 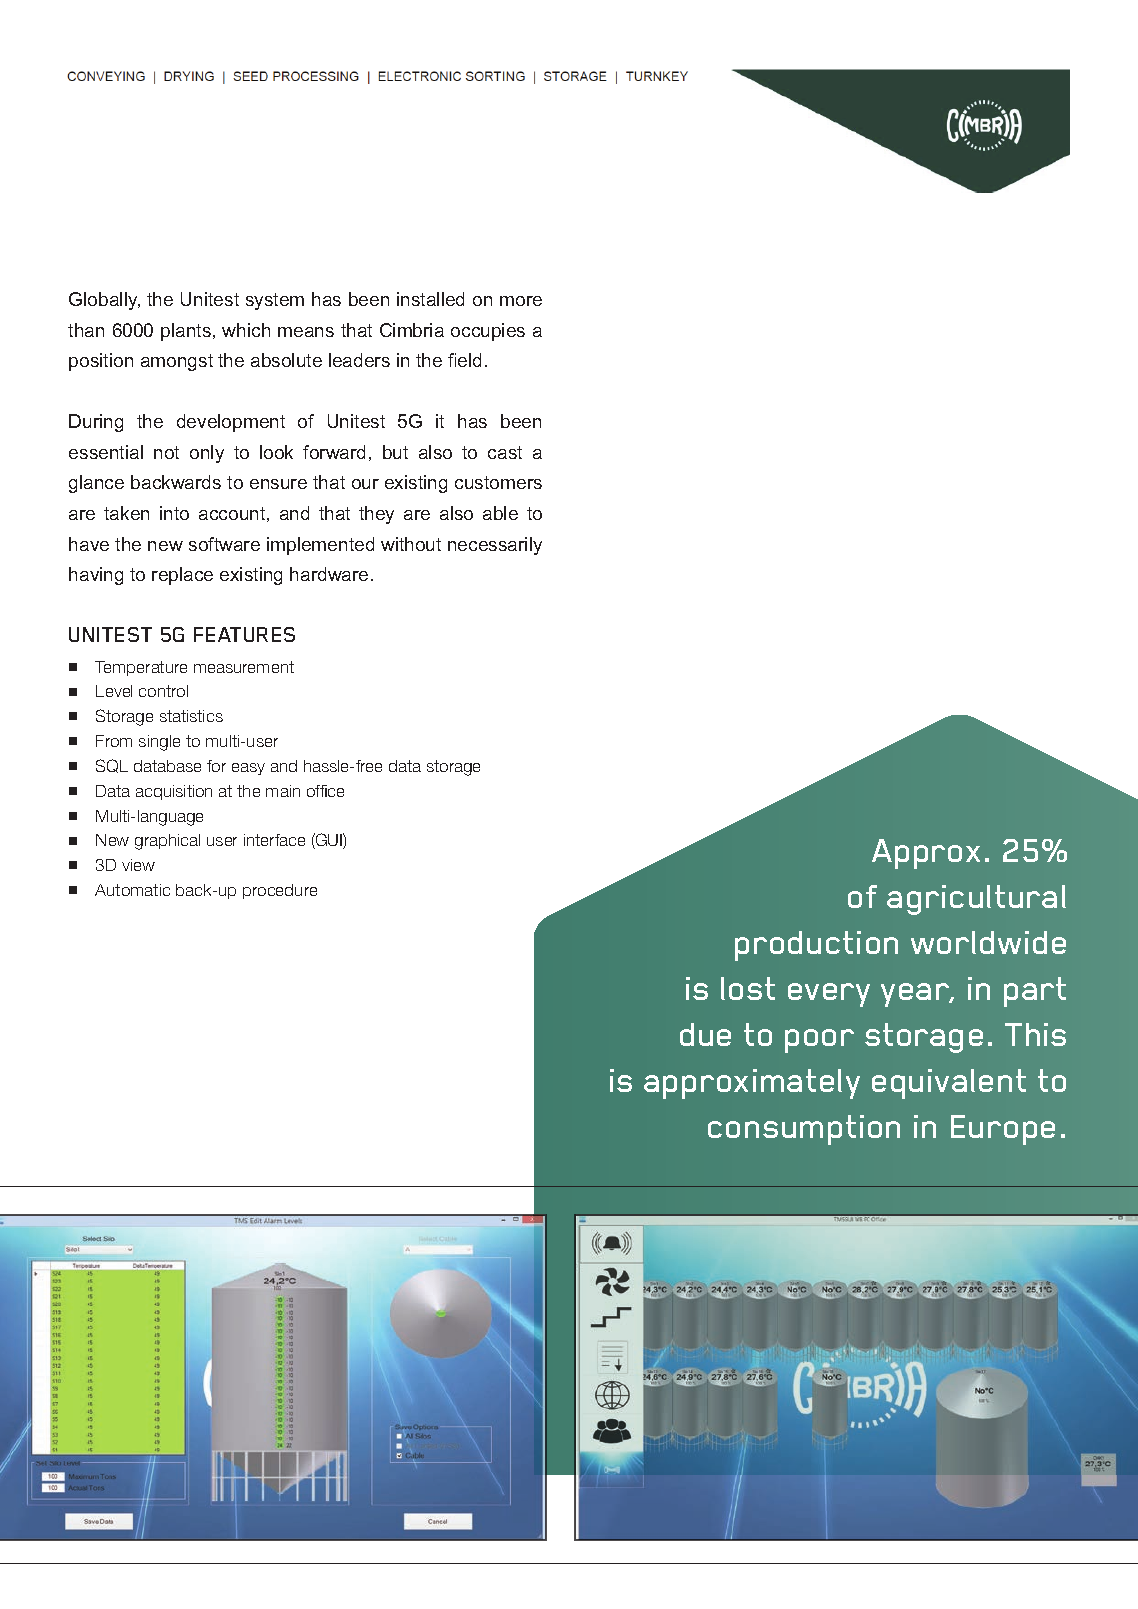 I want to click on plants, so click(x=186, y=332).
